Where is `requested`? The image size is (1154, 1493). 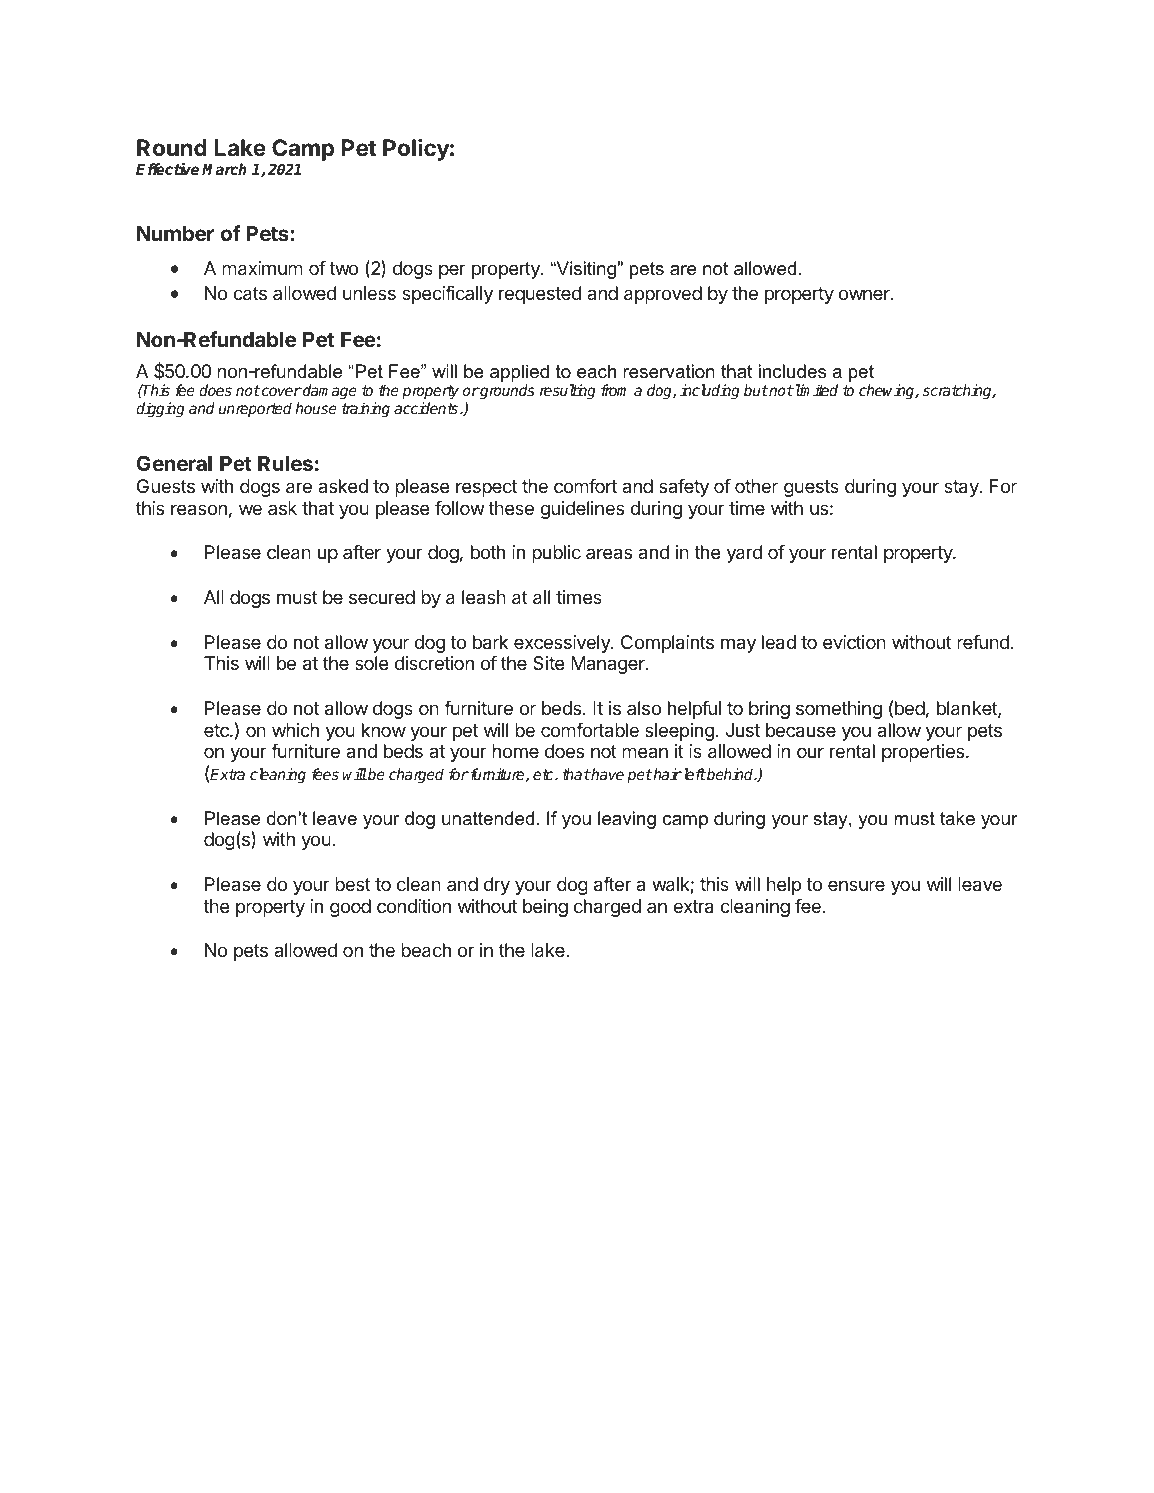
requested is located at coordinates (540, 295).
